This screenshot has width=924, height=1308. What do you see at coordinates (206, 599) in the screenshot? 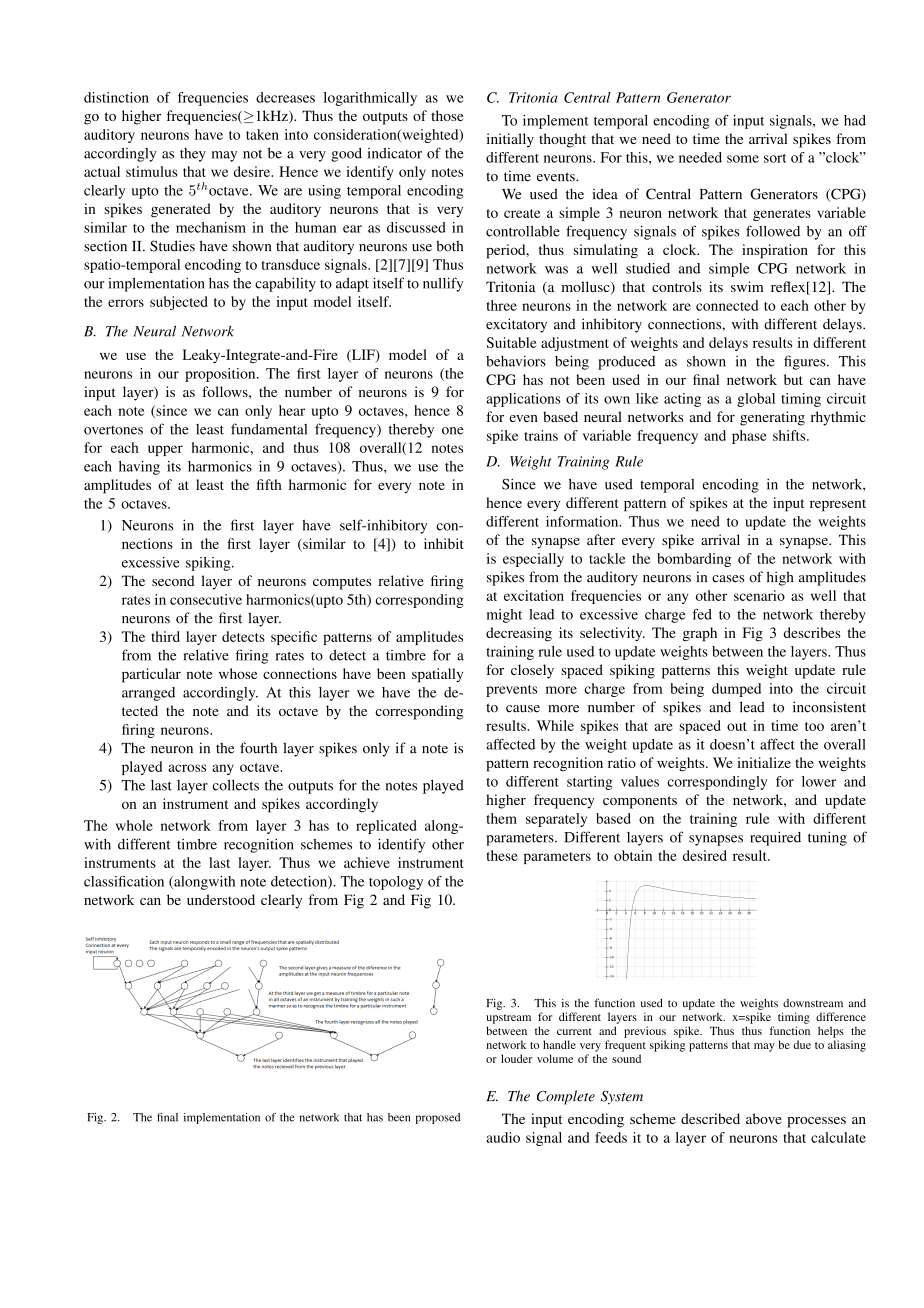
I see `consecutive` at bounding box center [206, 599].
